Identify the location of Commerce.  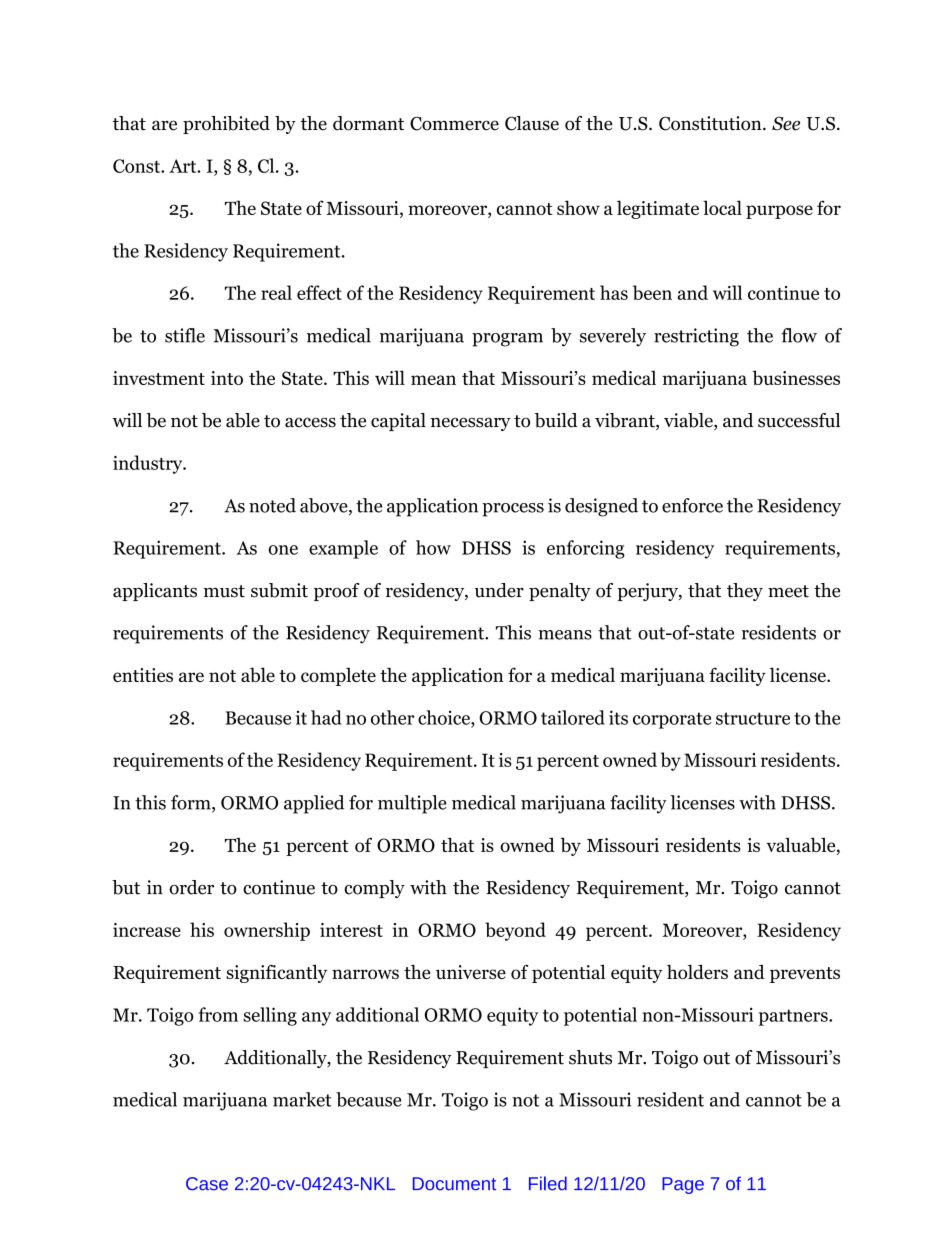
(454, 123).
